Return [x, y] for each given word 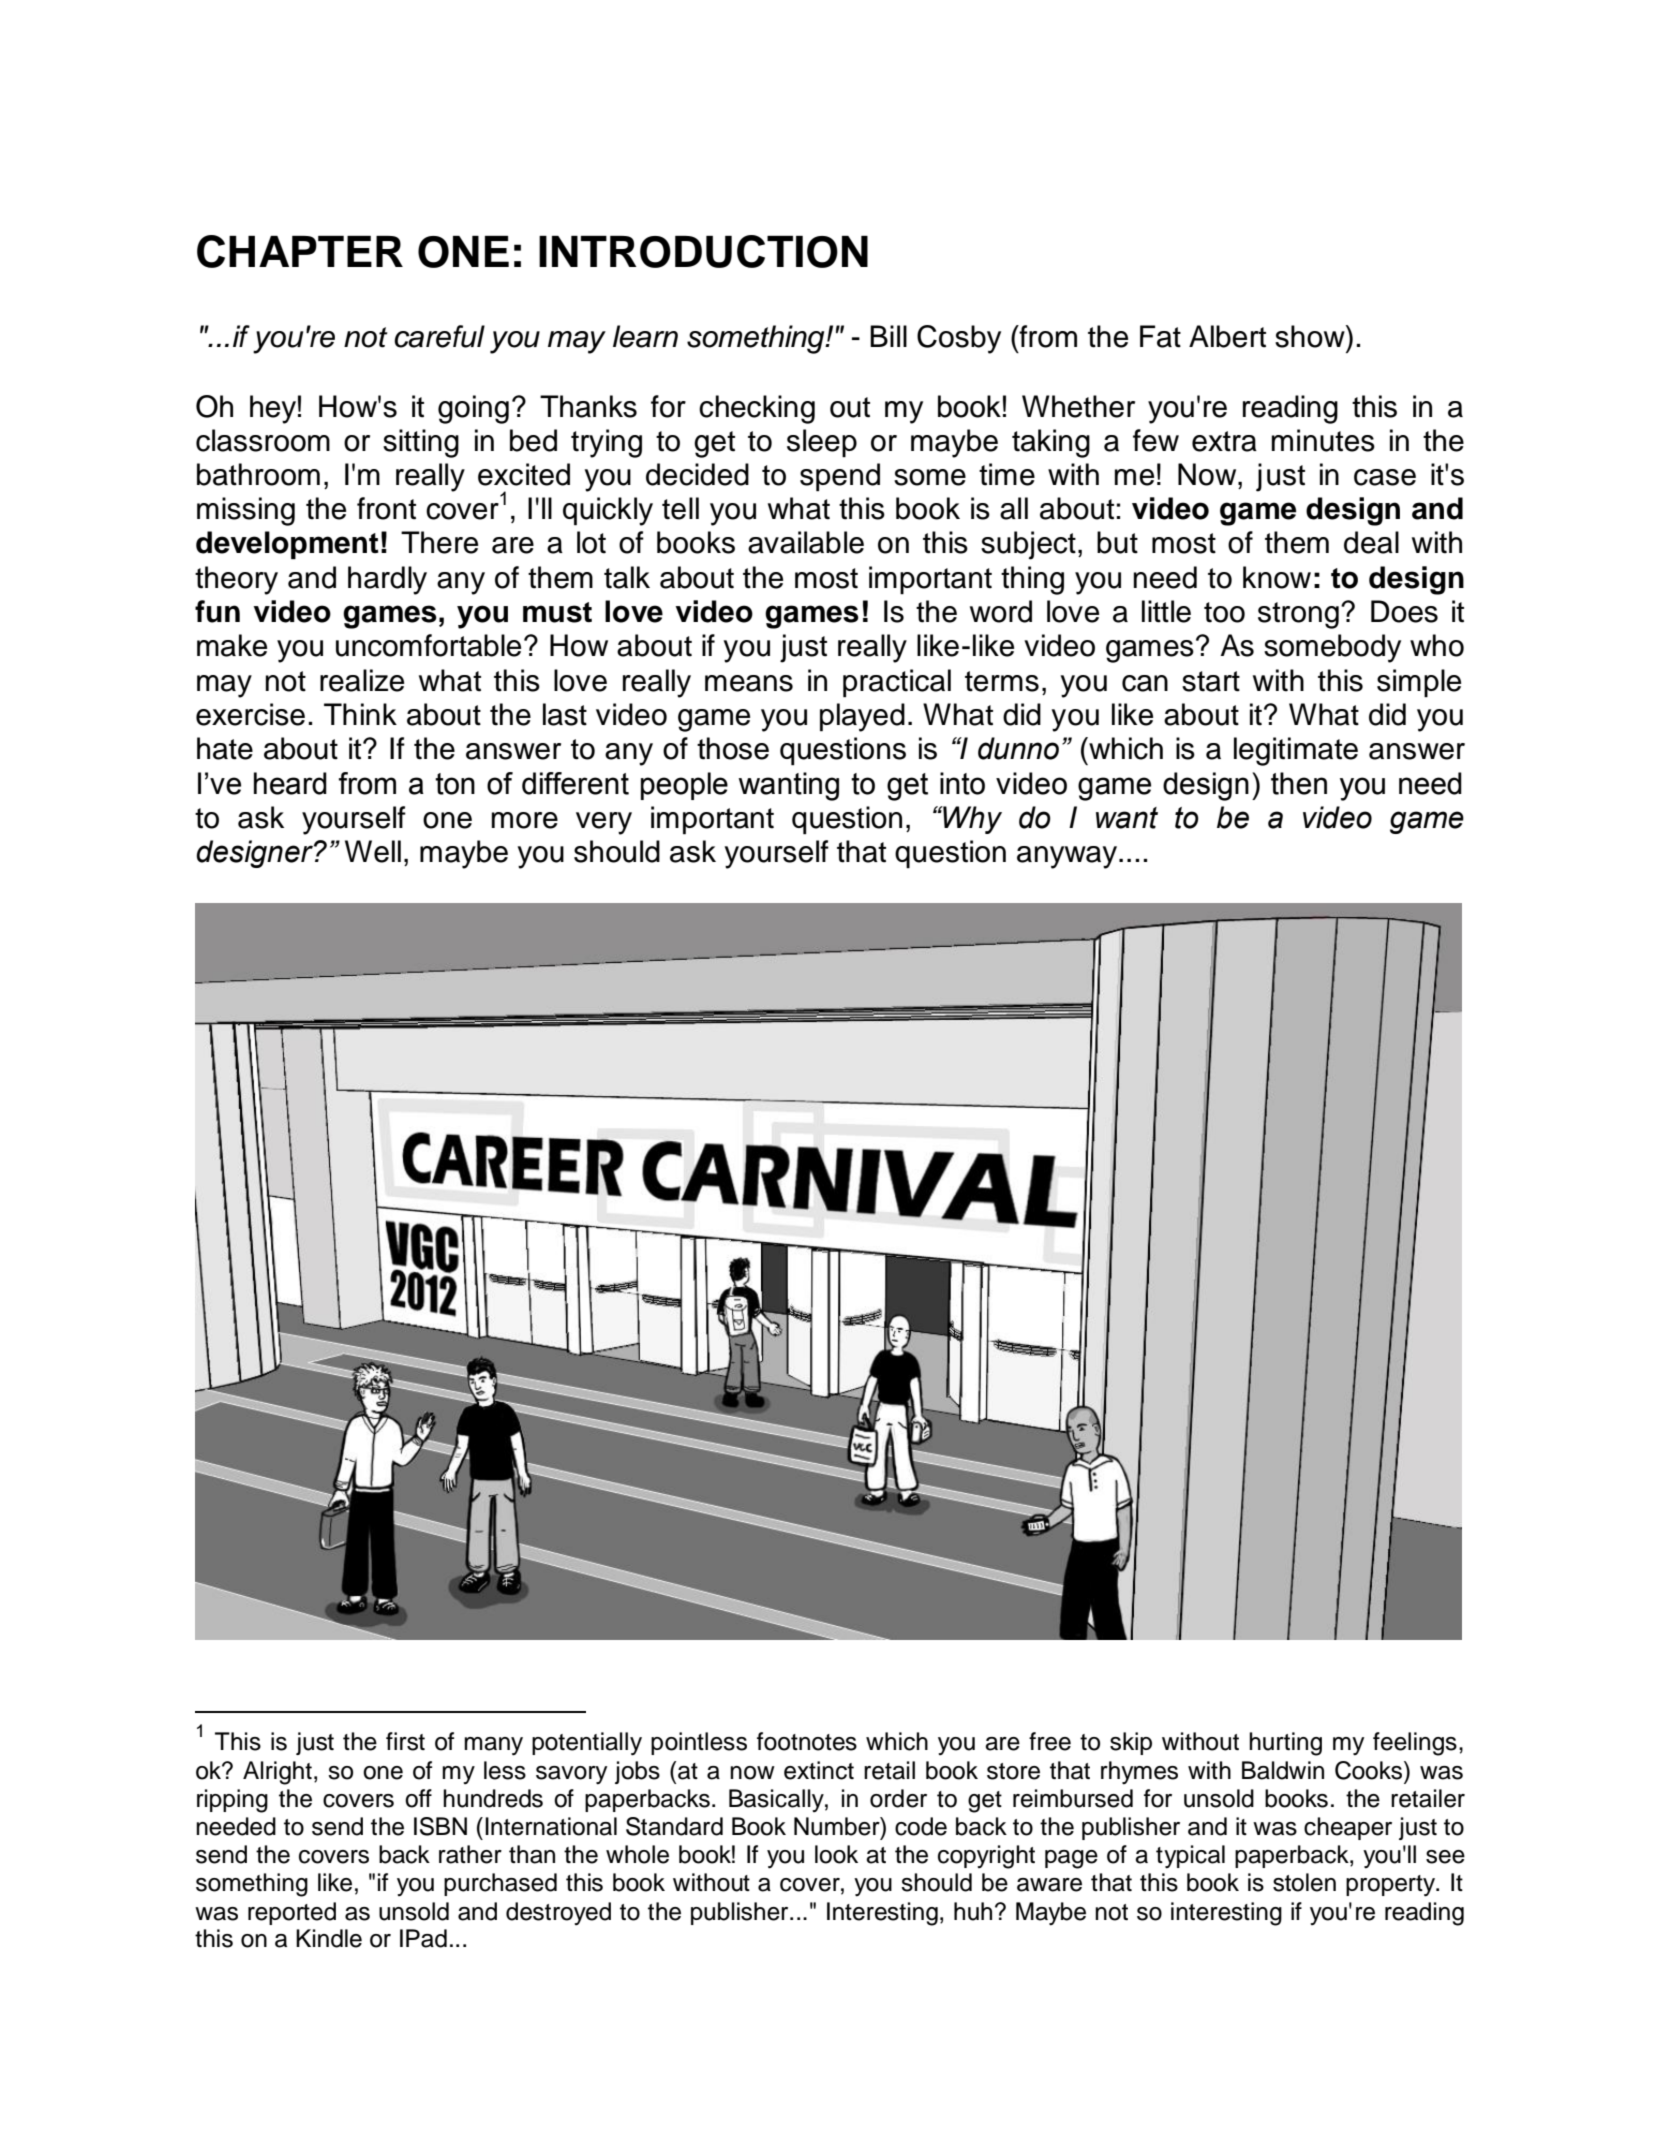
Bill [888, 336]
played [862, 717]
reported [292, 1913]
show [1311, 336]
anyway [1067, 857]
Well [373, 851]
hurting [1285, 1744]
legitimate [1296, 751]
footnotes [807, 1741]
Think [360, 714]
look [836, 1854]
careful [439, 336]
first [405, 1741]
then [1299, 783]
